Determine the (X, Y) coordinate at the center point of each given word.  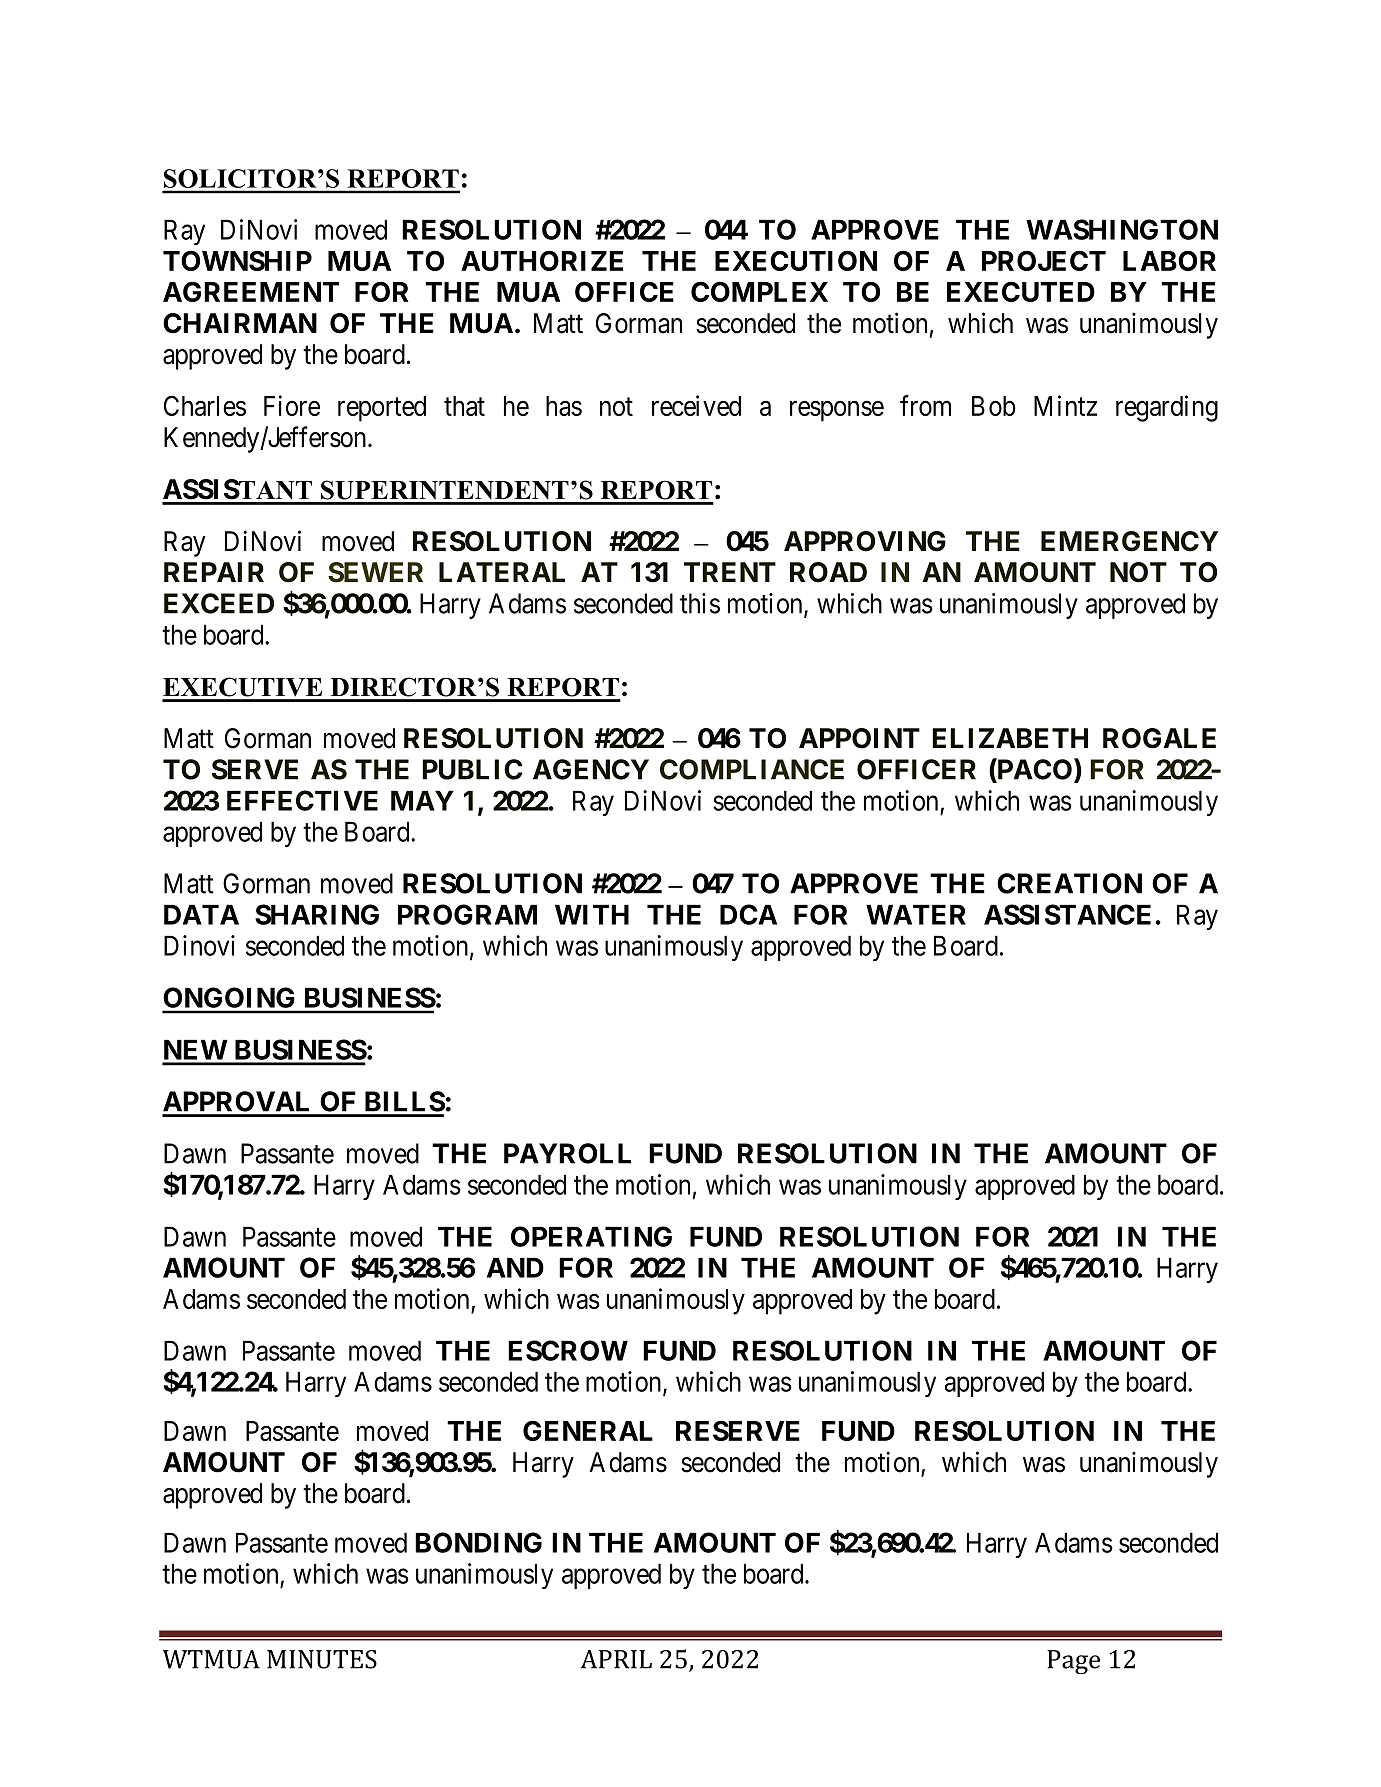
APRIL (616, 1659)
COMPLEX (759, 291)
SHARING (317, 914)
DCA (748, 914)
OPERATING (591, 1236)
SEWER (375, 572)
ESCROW (568, 1350)
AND (515, 1267)
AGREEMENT (251, 291)
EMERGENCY (1129, 541)
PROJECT (1044, 260)
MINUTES (322, 1659)
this (700, 603)
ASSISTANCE (1067, 914)
